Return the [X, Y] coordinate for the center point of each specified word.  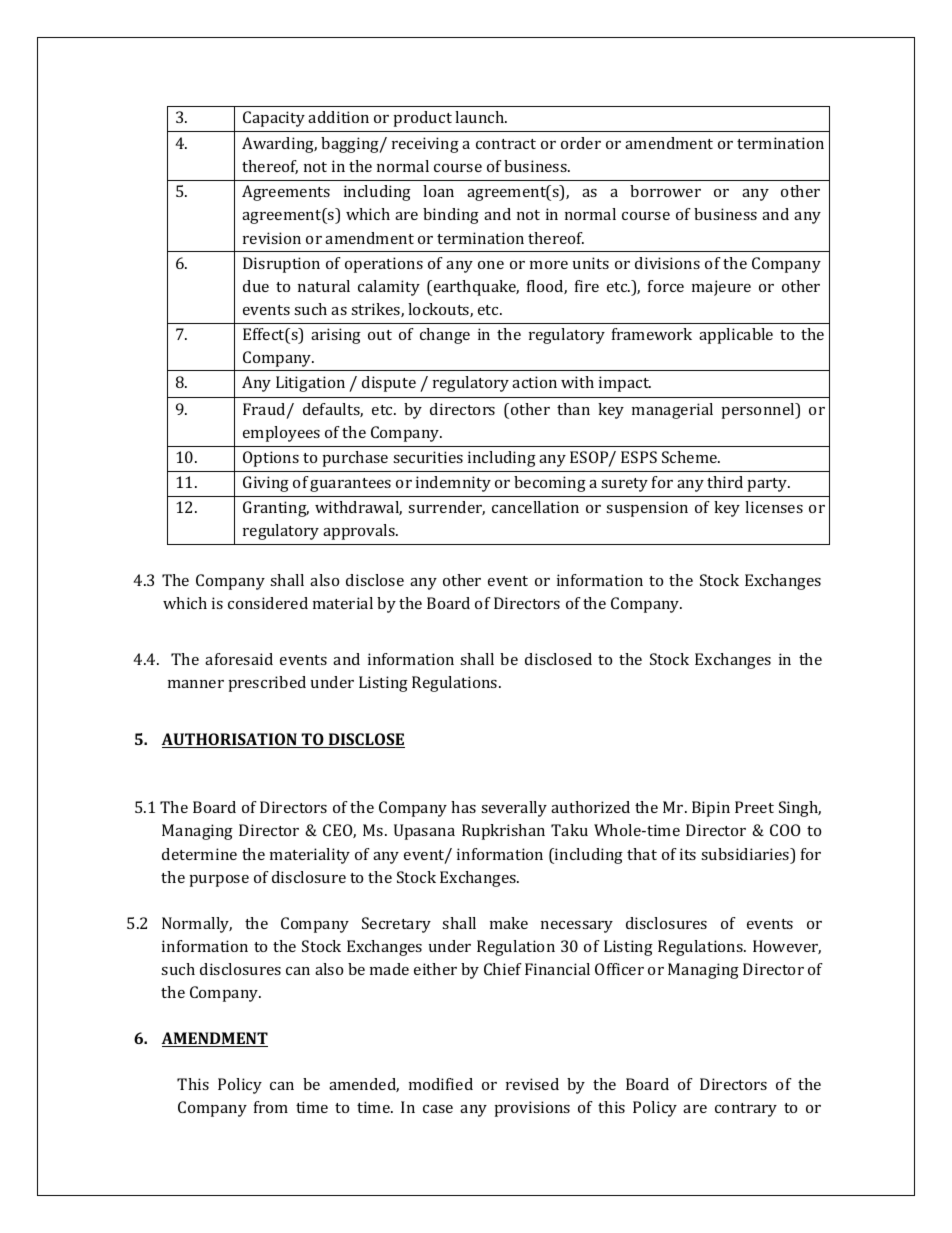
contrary [746, 1110]
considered [268, 603]
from [271, 1107]
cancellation [535, 507]
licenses [774, 507]
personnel [759, 411]
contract [506, 144]
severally [514, 809]
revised [532, 1084]
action [534, 382]
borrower [665, 191]
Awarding [279, 145]
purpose [219, 881]
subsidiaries [746, 855]
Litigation [310, 384]
